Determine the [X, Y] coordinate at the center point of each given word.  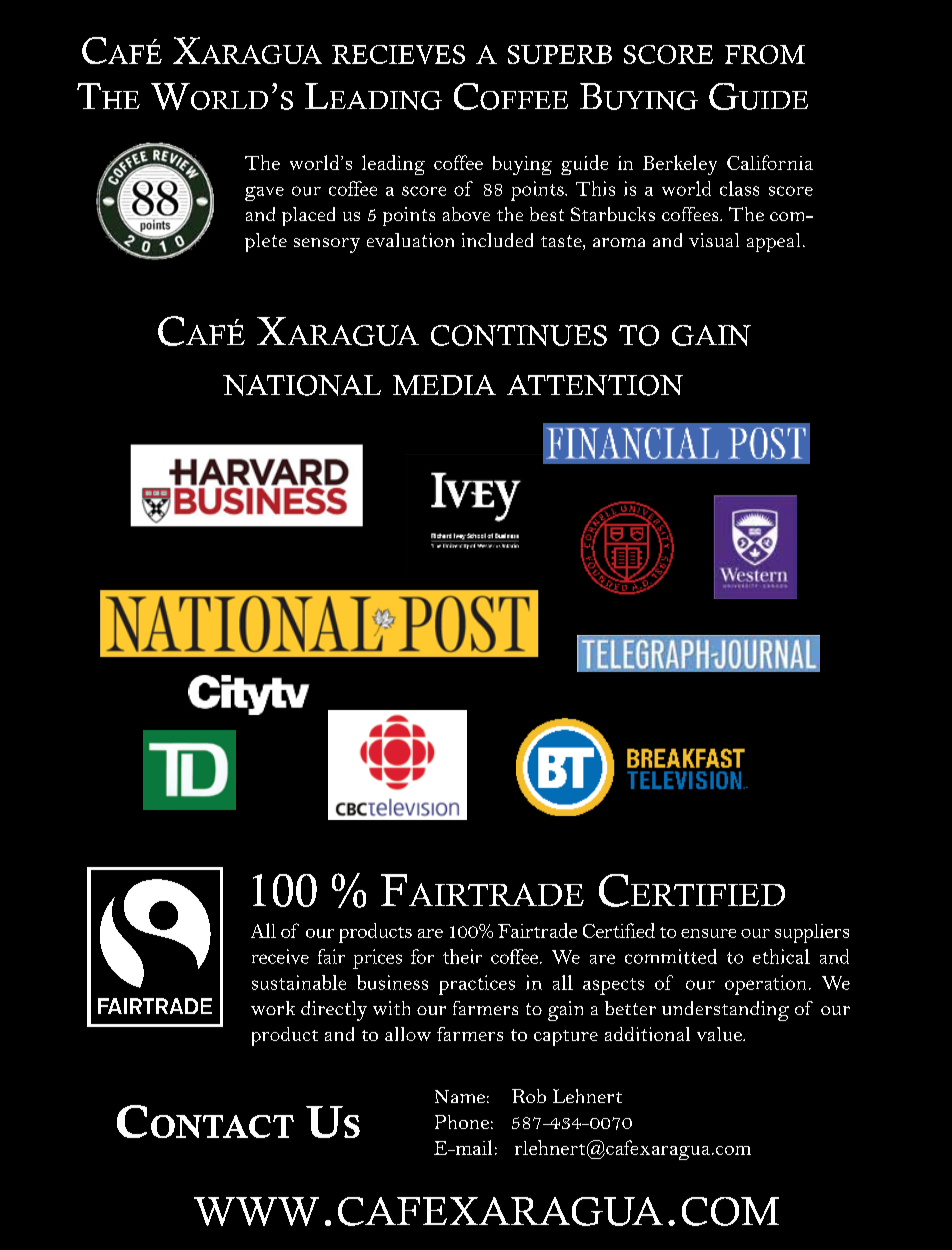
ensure [708, 933]
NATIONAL [302, 385]
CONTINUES [519, 335]
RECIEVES [398, 54]
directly [334, 1011]
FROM [765, 54]
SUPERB [560, 54]
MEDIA [444, 385]
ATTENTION [595, 385]
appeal [773, 242]
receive [280, 956]
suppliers [812, 933]
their [462, 956]
